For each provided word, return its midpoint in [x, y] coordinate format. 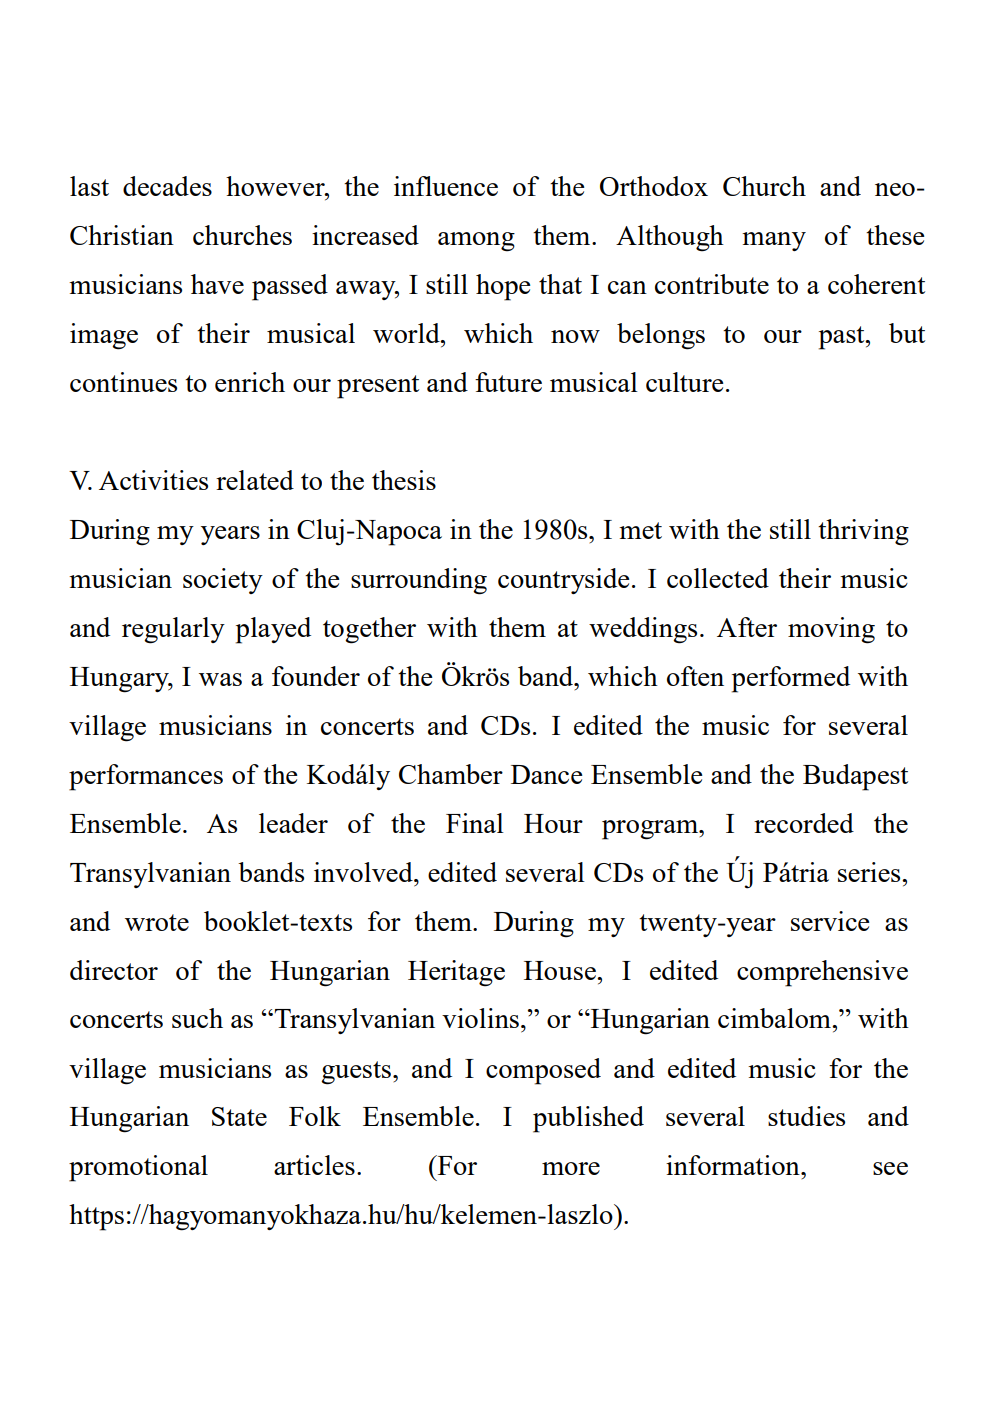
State [239, 1116]
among [476, 242]
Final [475, 823]
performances [146, 777]
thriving [863, 532]
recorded [804, 823]
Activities [153, 480]
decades [167, 186]
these [895, 235]
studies [806, 1116]
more [571, 1168]
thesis [404, 480]
